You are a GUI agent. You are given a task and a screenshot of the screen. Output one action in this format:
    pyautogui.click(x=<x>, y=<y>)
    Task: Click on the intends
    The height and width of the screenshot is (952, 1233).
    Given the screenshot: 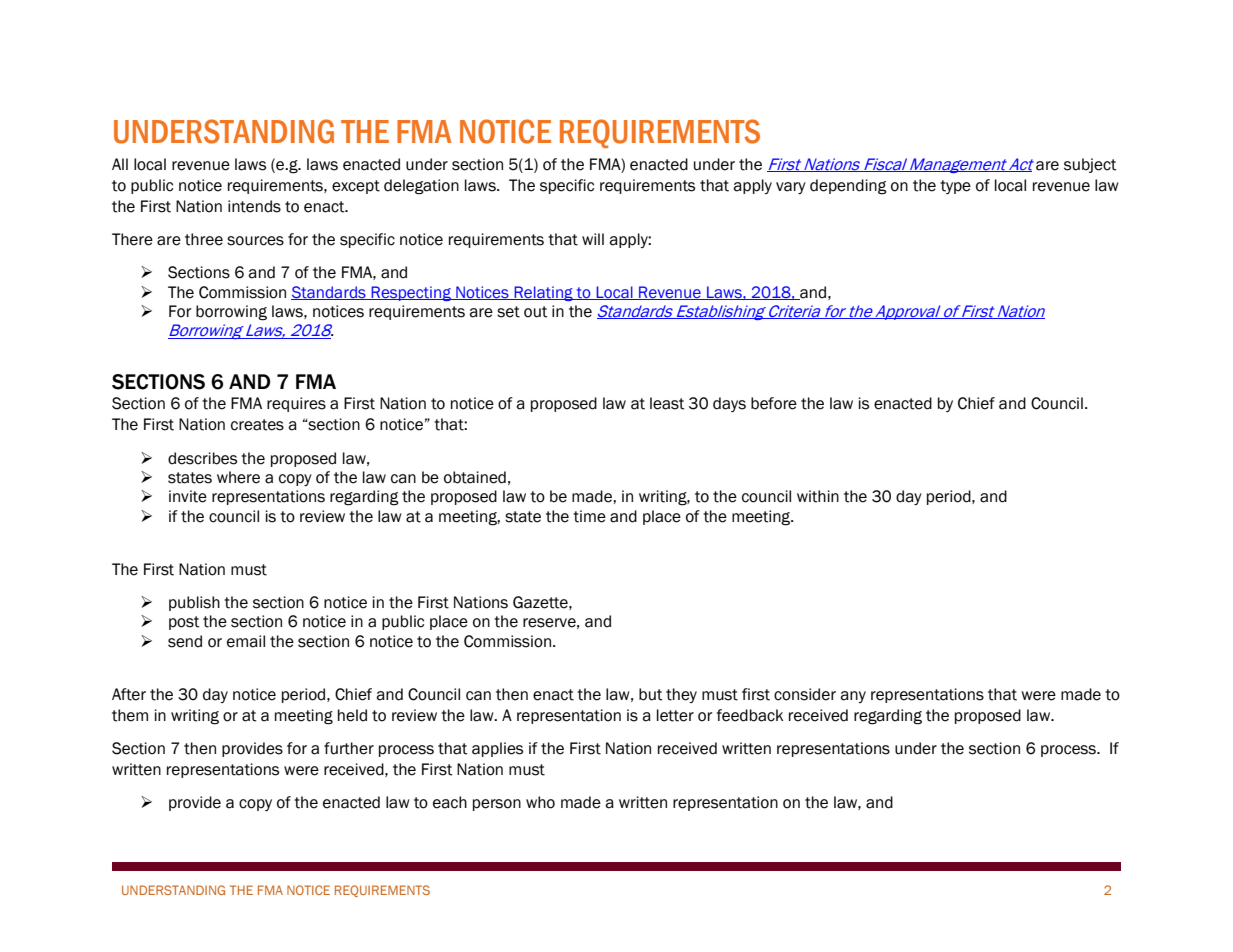 What is the action you would take?
    pyautogui.click(x=254, y=206)
